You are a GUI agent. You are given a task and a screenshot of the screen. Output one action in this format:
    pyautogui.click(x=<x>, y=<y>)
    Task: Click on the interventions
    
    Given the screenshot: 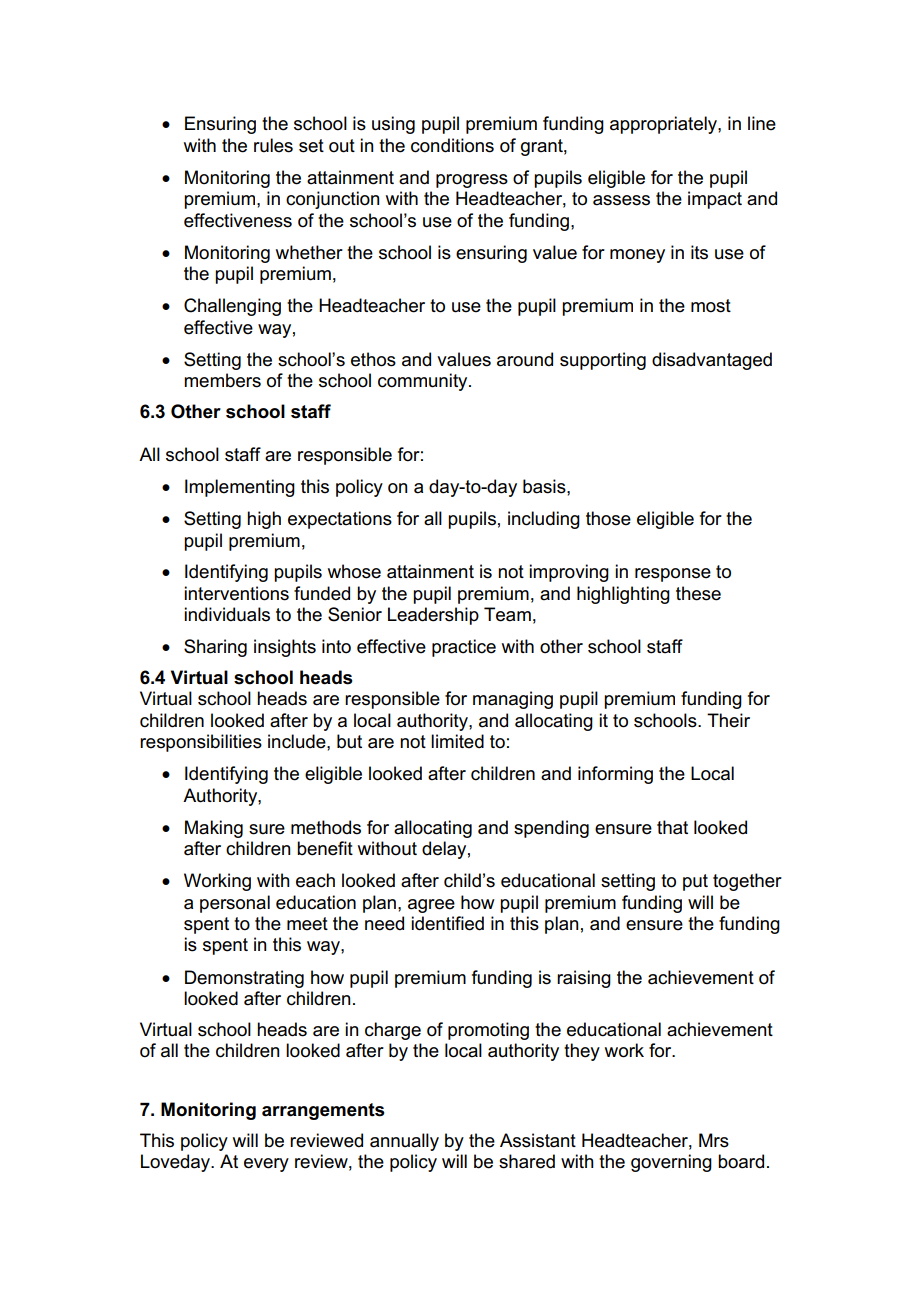 What is the action you would take?
    pyautogui.click(x=236, y=593)
